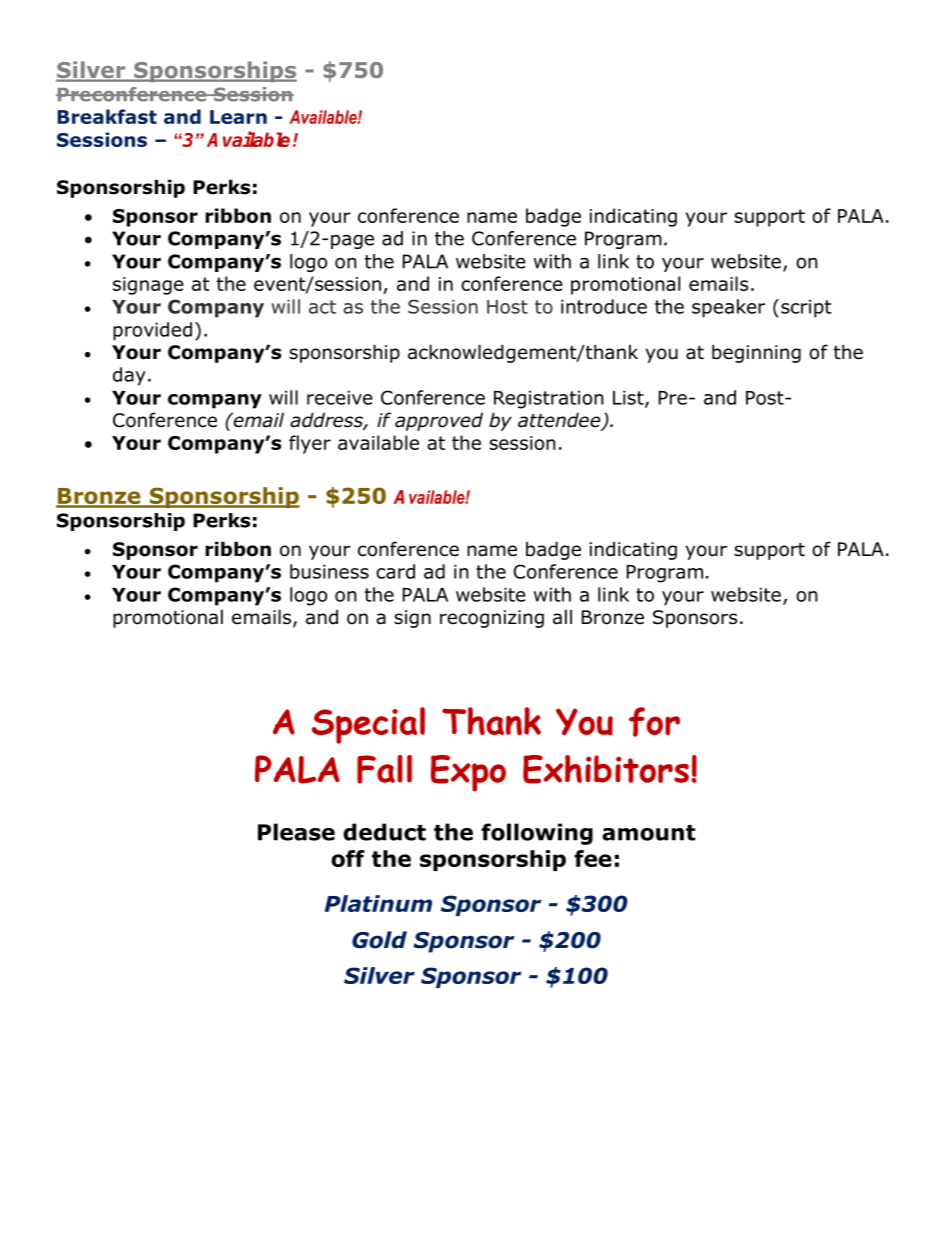 The image size is (952, 1233). I want to click on Host, so click(507, 307).
